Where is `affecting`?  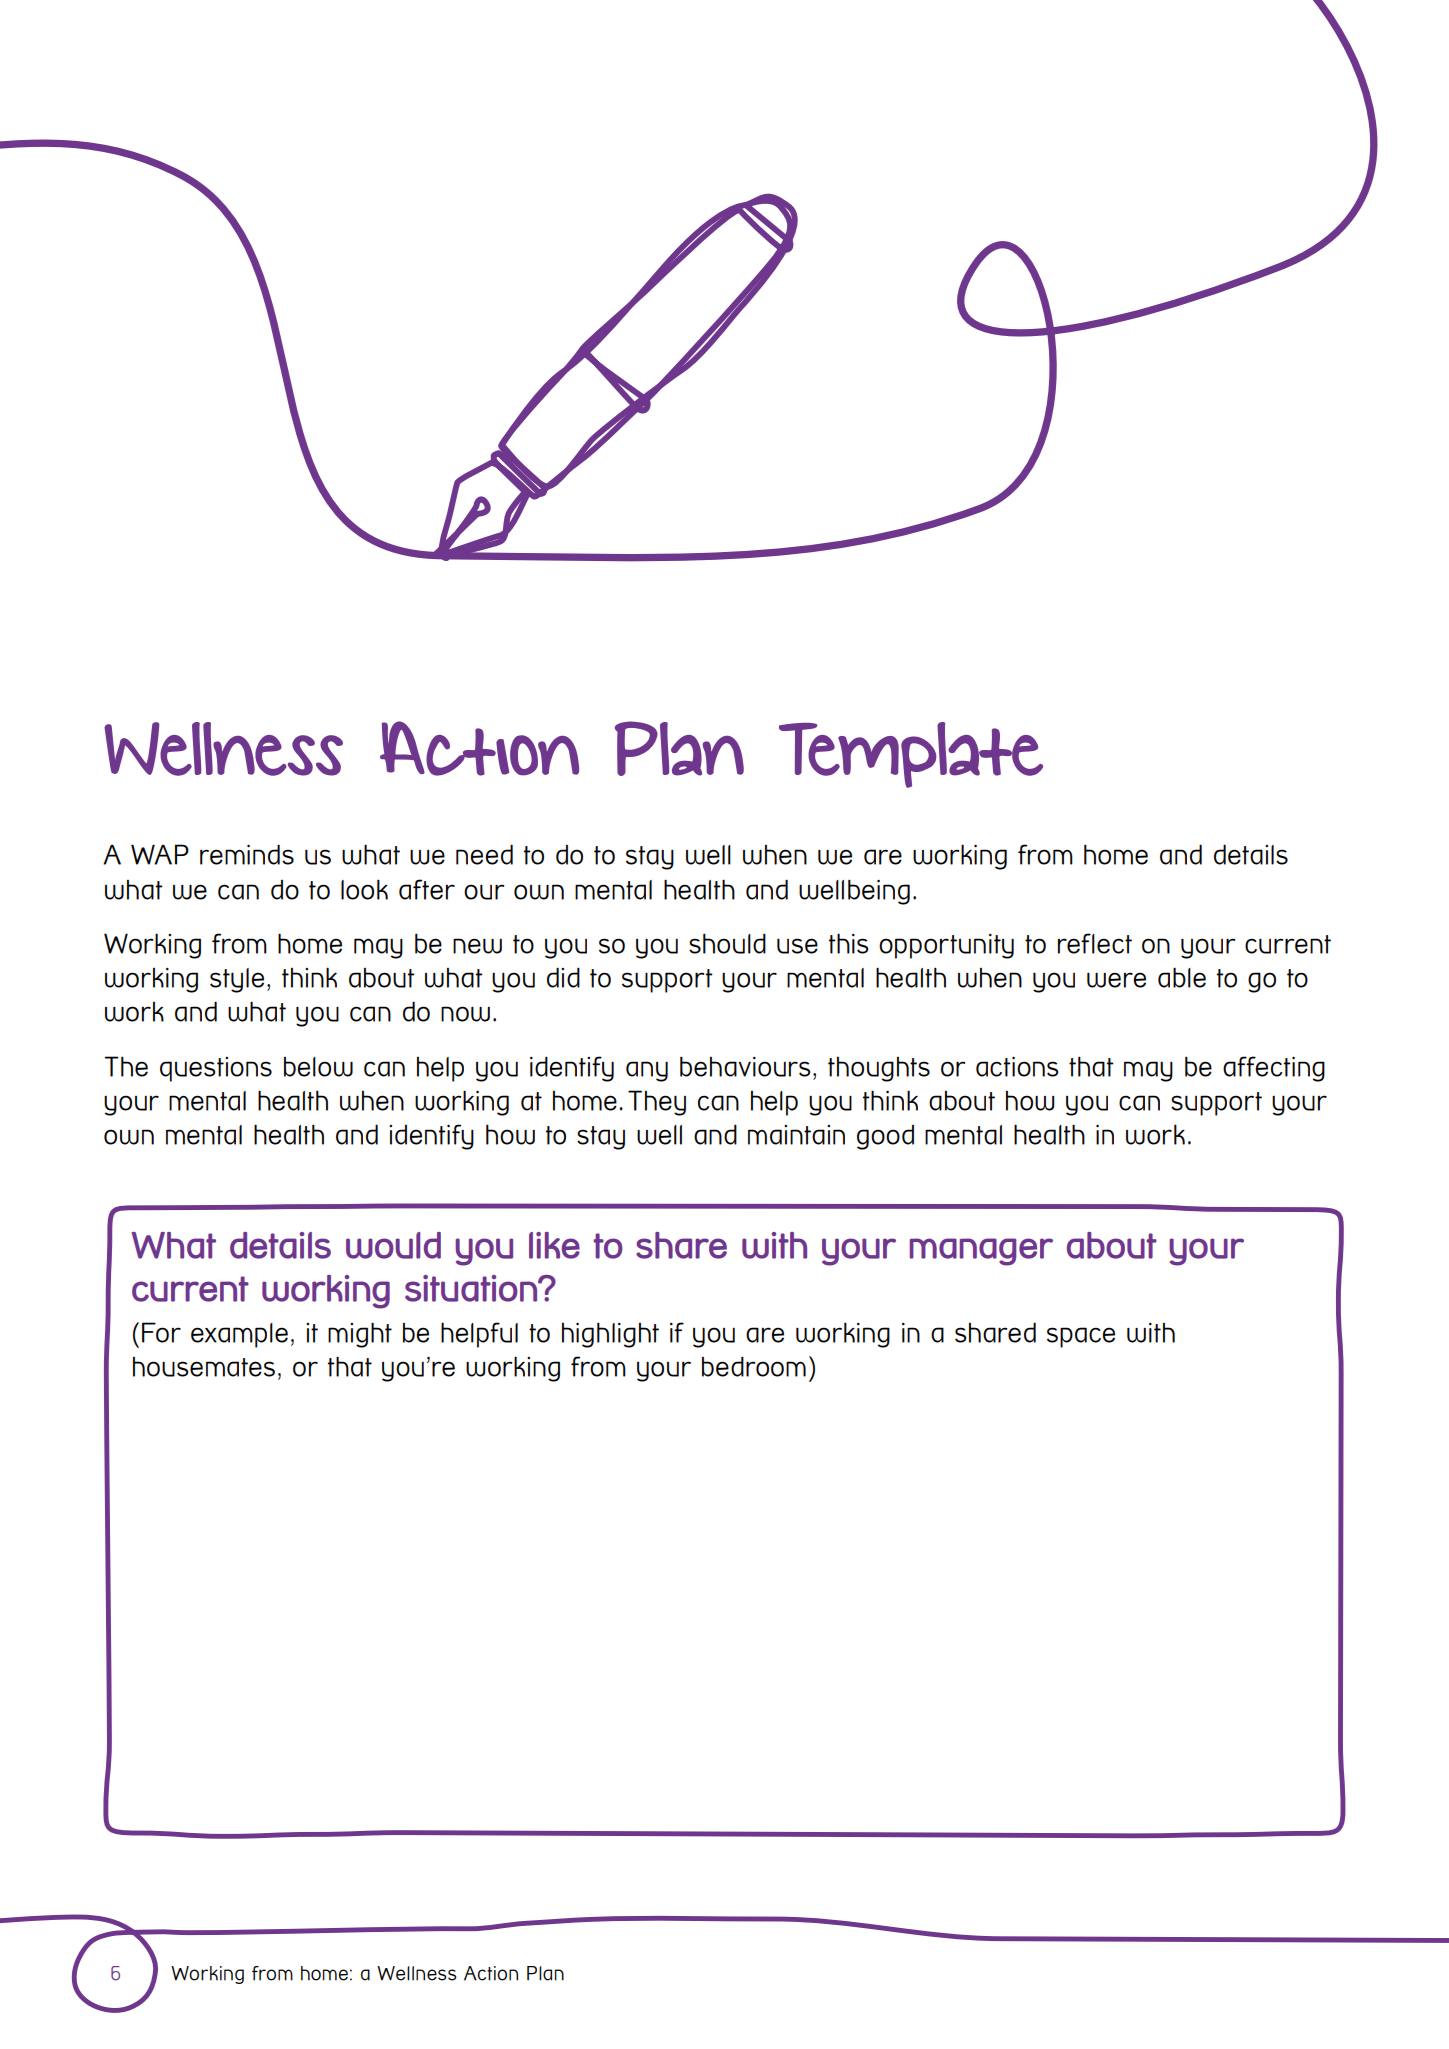 affecting is located at coordinates (1274, 1069).
